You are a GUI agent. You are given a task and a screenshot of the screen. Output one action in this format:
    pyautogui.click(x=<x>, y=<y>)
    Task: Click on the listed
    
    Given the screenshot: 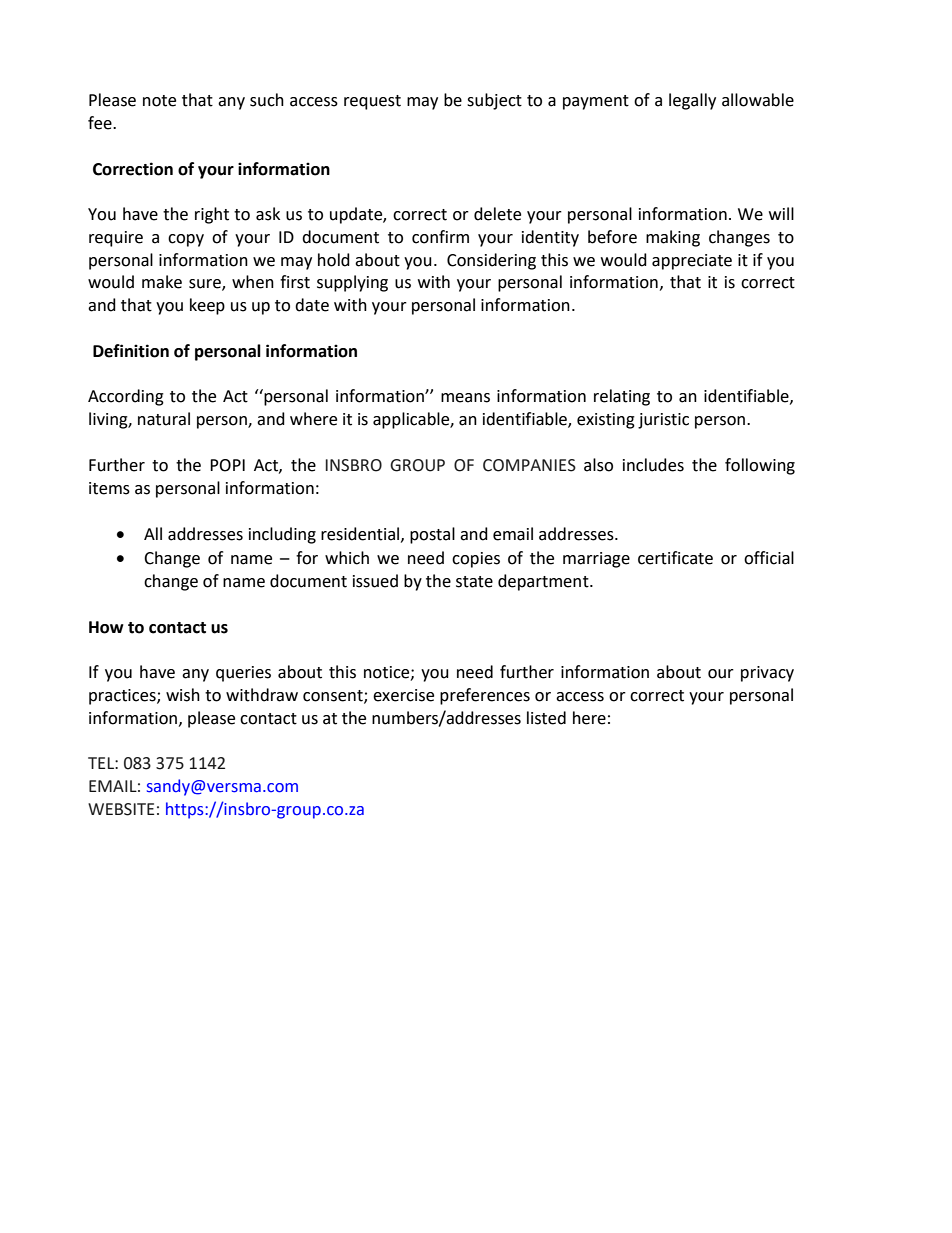 What is the action you would take?
    pyautogui.click(x=546, y=718)
